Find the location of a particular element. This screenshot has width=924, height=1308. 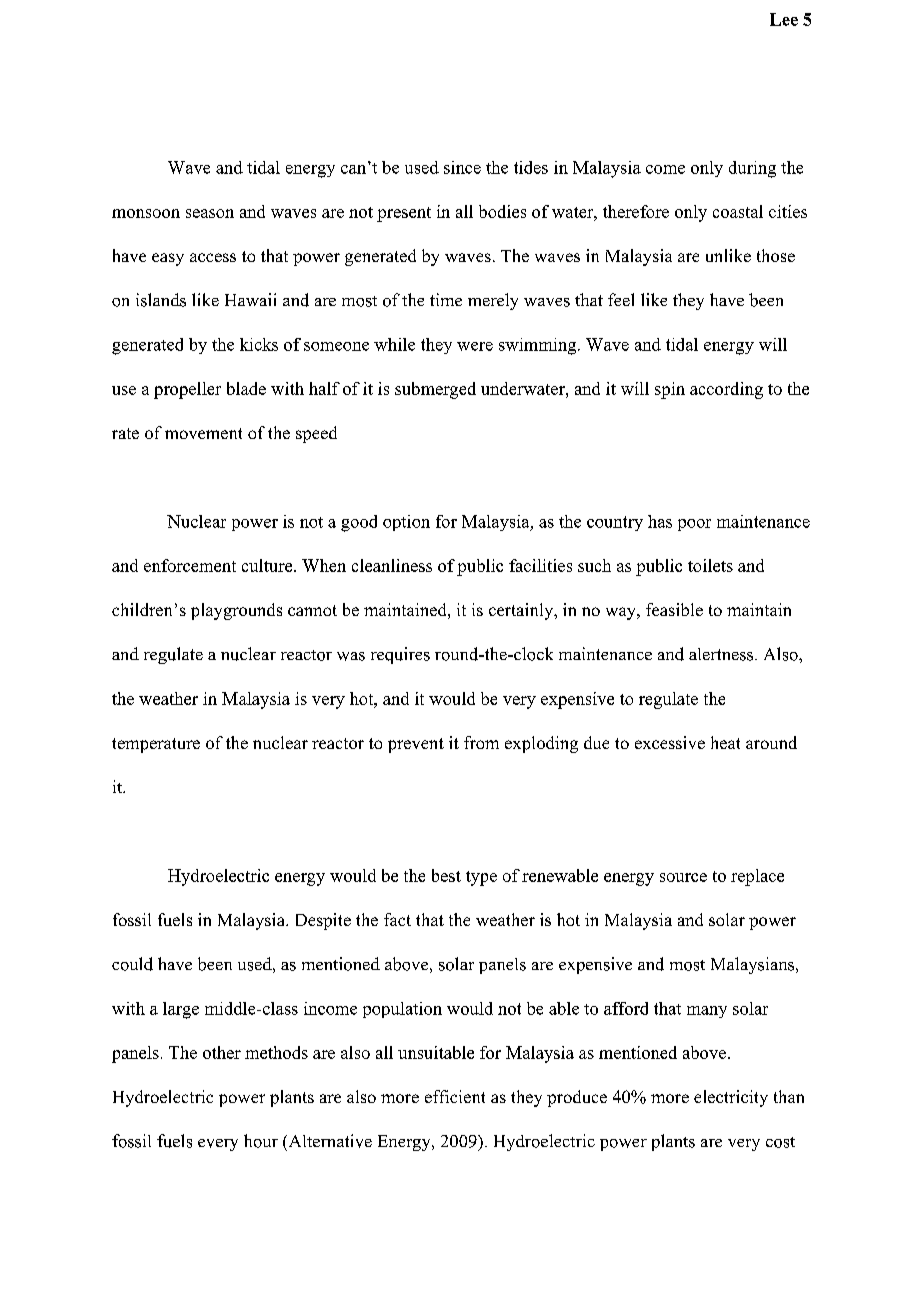

source is located at coordinates (683, 877).
